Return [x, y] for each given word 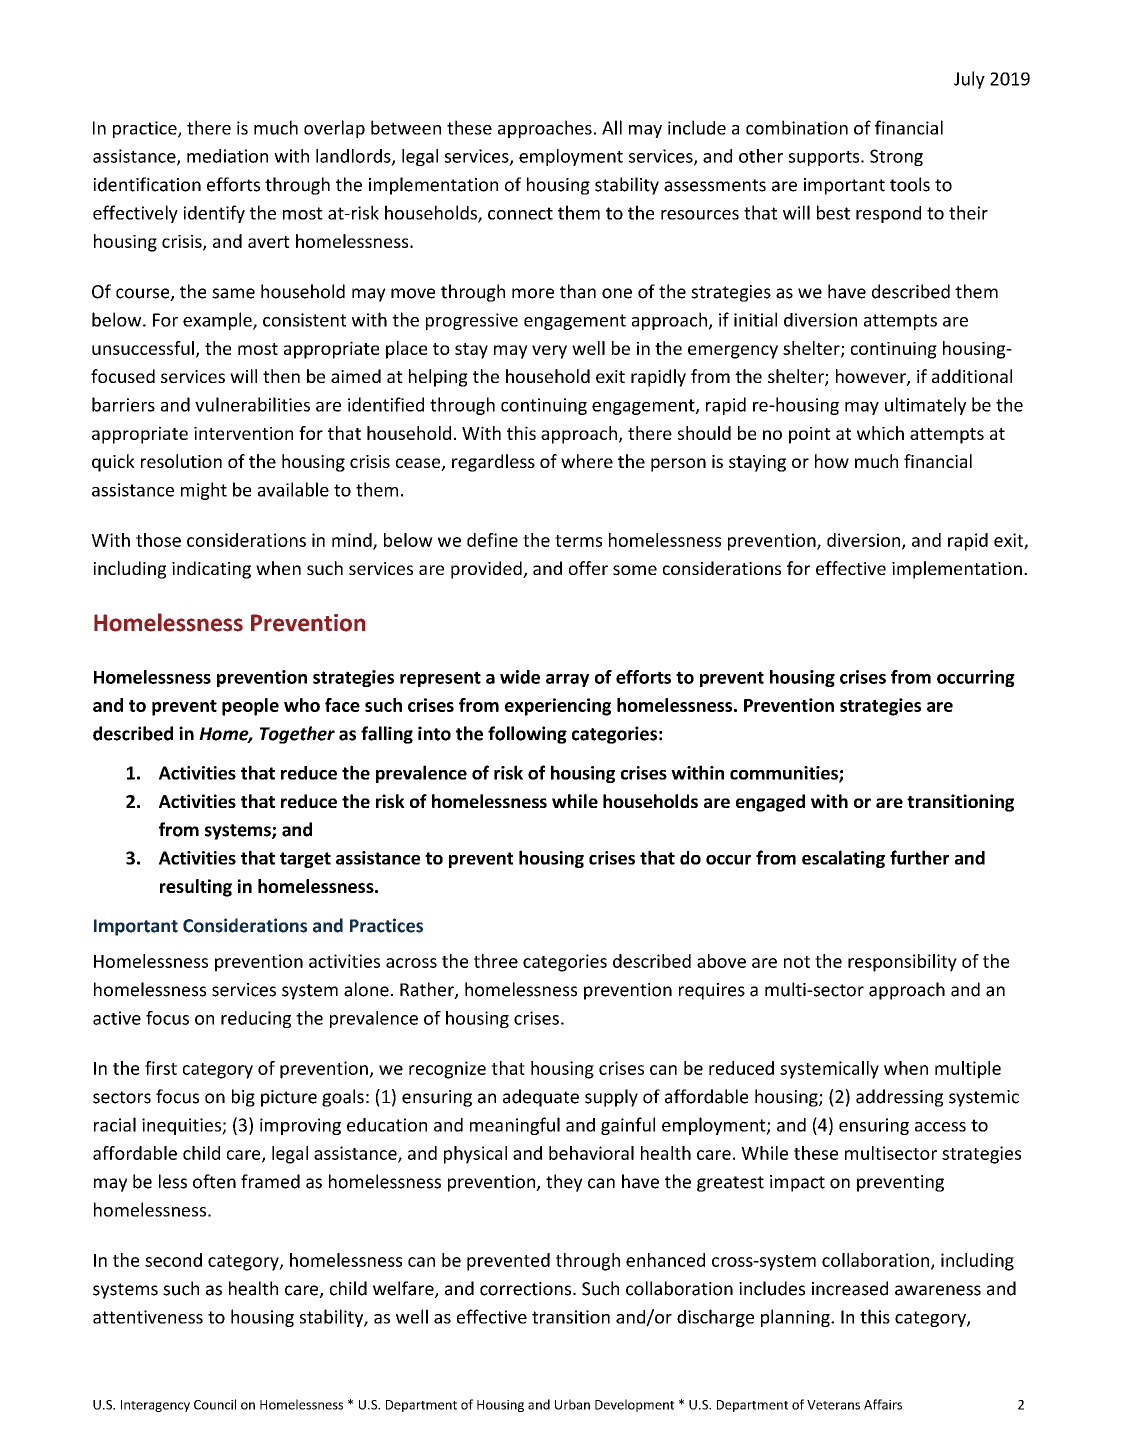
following [527, 735]
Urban [572, 1404]
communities [785, 774]
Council [215, 1404]
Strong [896, 157]
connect [520, 213]
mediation [227, 156]
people [250, 707]
